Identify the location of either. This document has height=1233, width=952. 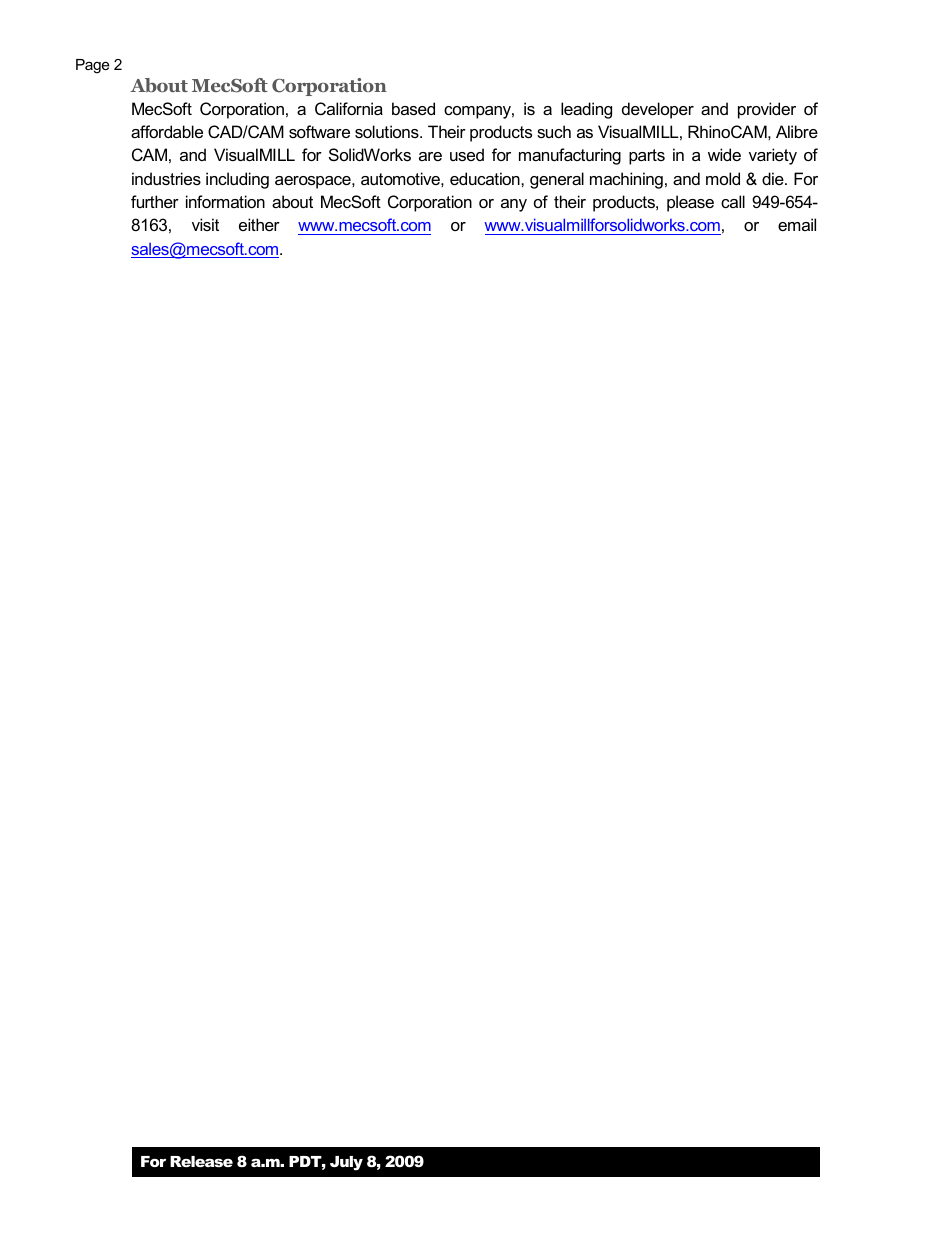
(259, 224).
